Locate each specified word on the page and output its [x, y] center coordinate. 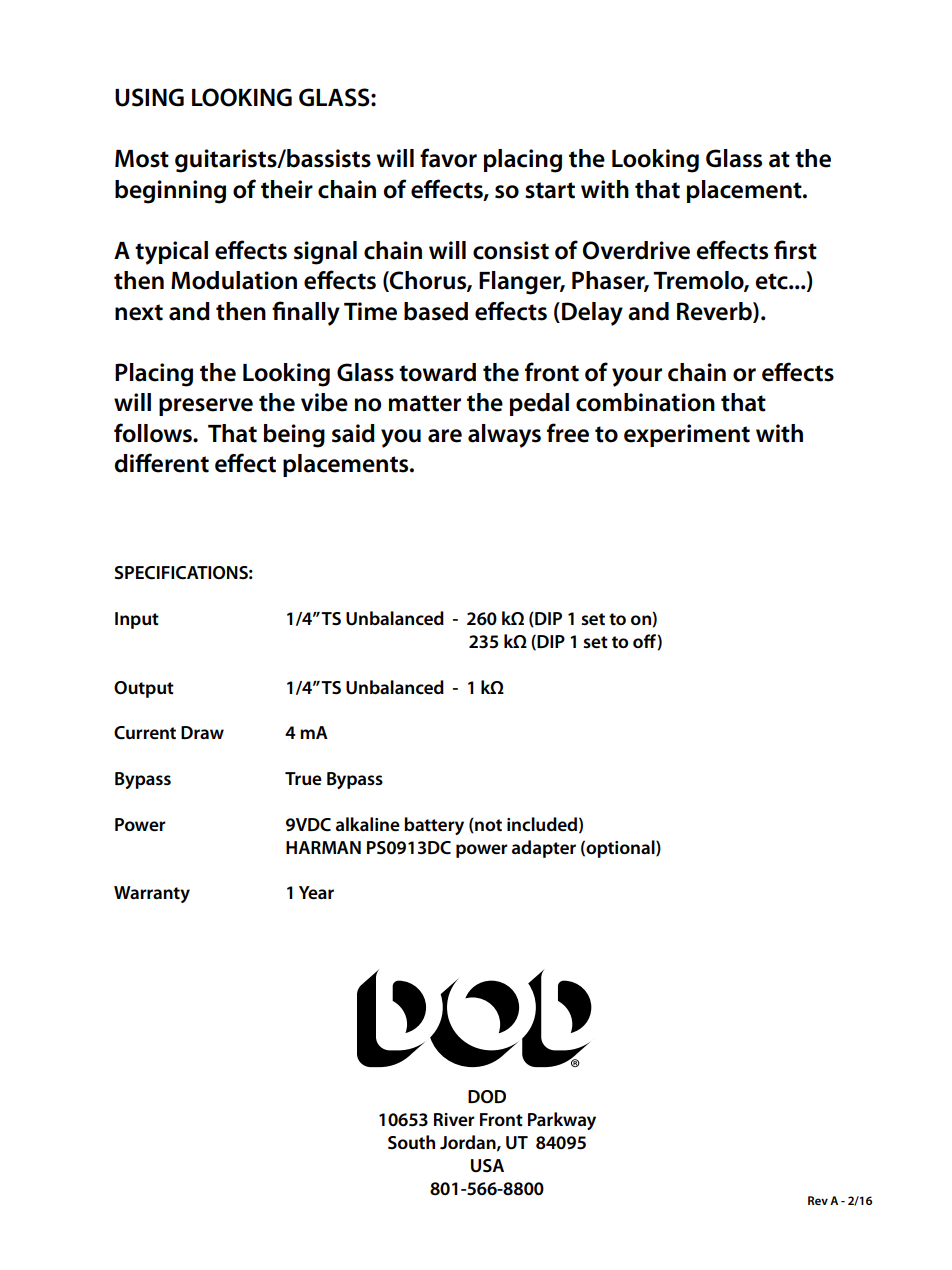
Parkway [562, 1121]
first [795, 250]
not [487, 825]
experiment [687, 435]
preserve [206, 407]
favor [448, 158]
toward [437, 372]
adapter [544, 849]
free [568, 433]
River [454, 1120]
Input [137, 620]
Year [316, 893]
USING [149, 97]
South [411, 1142]
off [645, 642]
